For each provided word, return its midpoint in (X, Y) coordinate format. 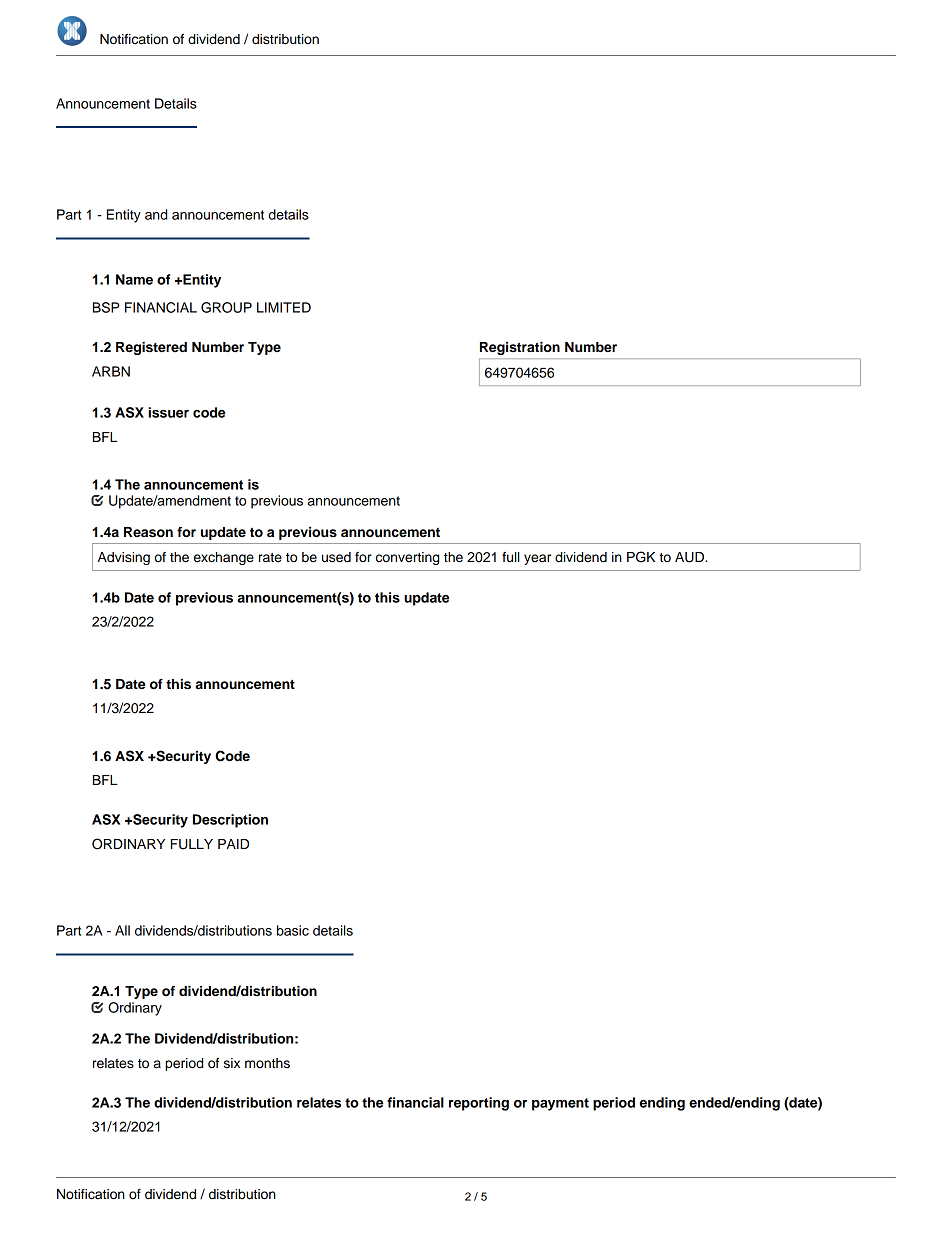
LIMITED (284, 307)
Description (230, 821)
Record (157, 1177)
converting (407, 558)
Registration (520, 348)
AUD (690, 557)
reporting (479, 1104)
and (156, 214)
